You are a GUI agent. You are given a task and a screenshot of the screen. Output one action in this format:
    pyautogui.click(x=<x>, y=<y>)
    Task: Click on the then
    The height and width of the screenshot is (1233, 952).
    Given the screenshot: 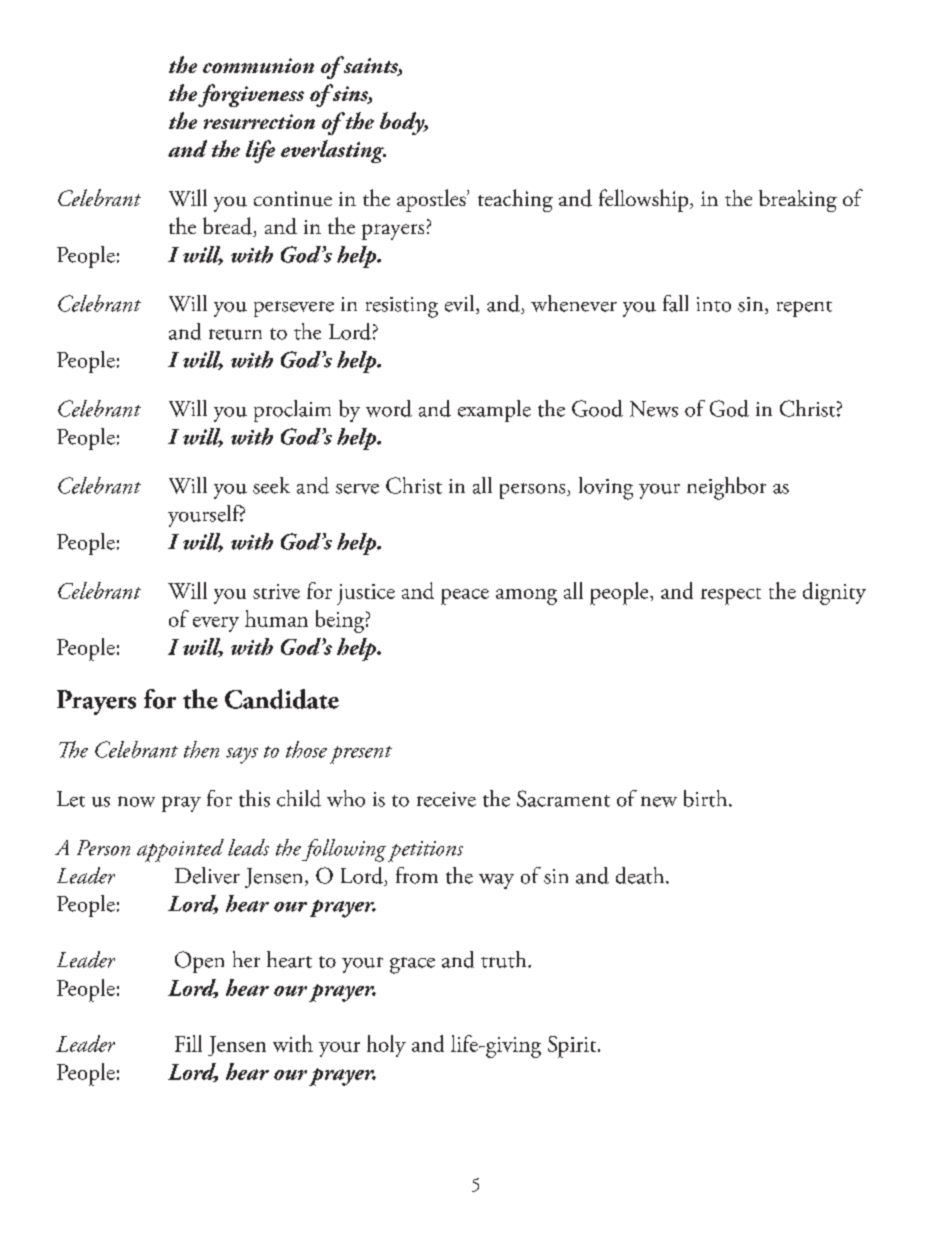 What is the action you would take?
    pyautogui.click(x=201, y=749)
